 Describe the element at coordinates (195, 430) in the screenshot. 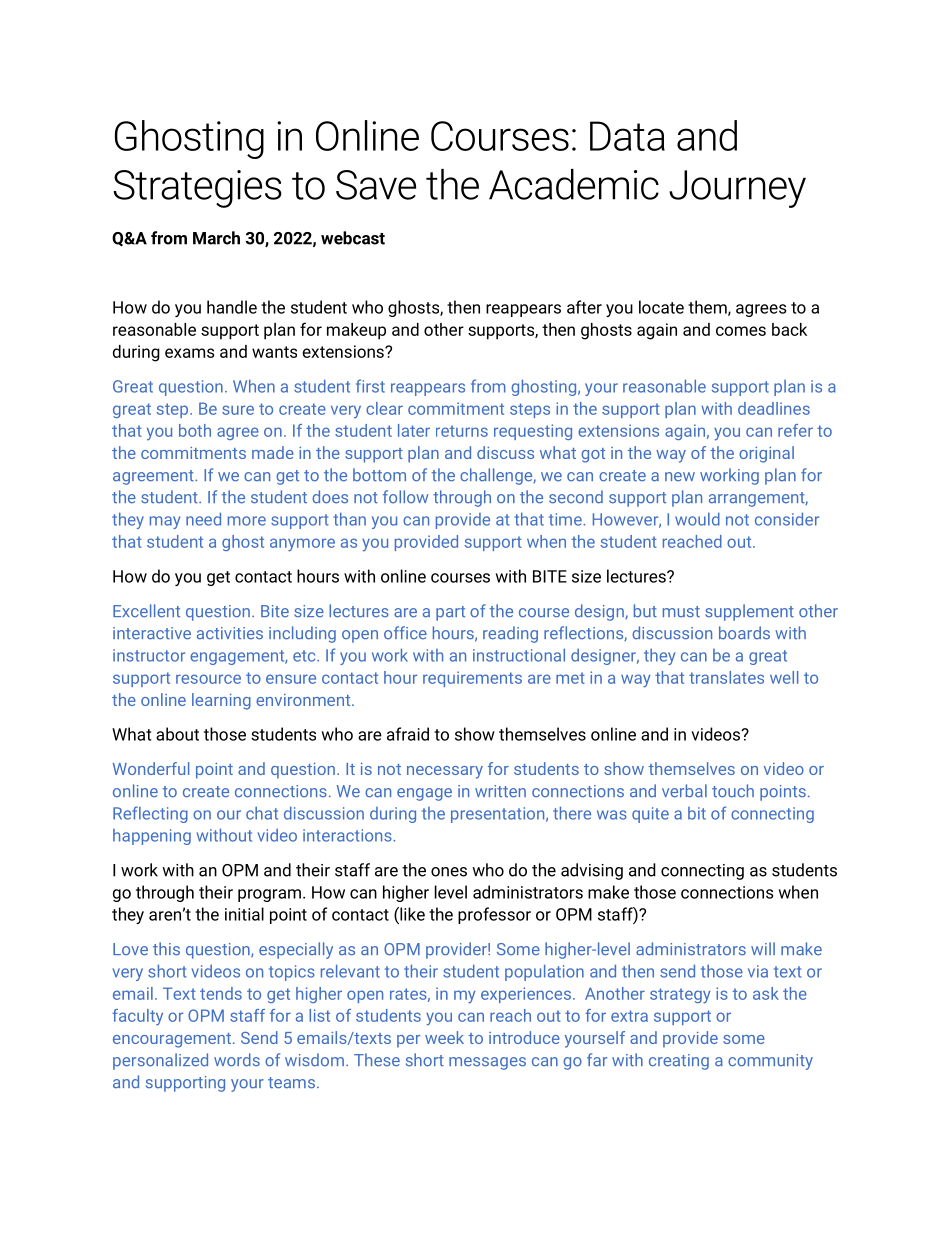

I see `both` at that location.
